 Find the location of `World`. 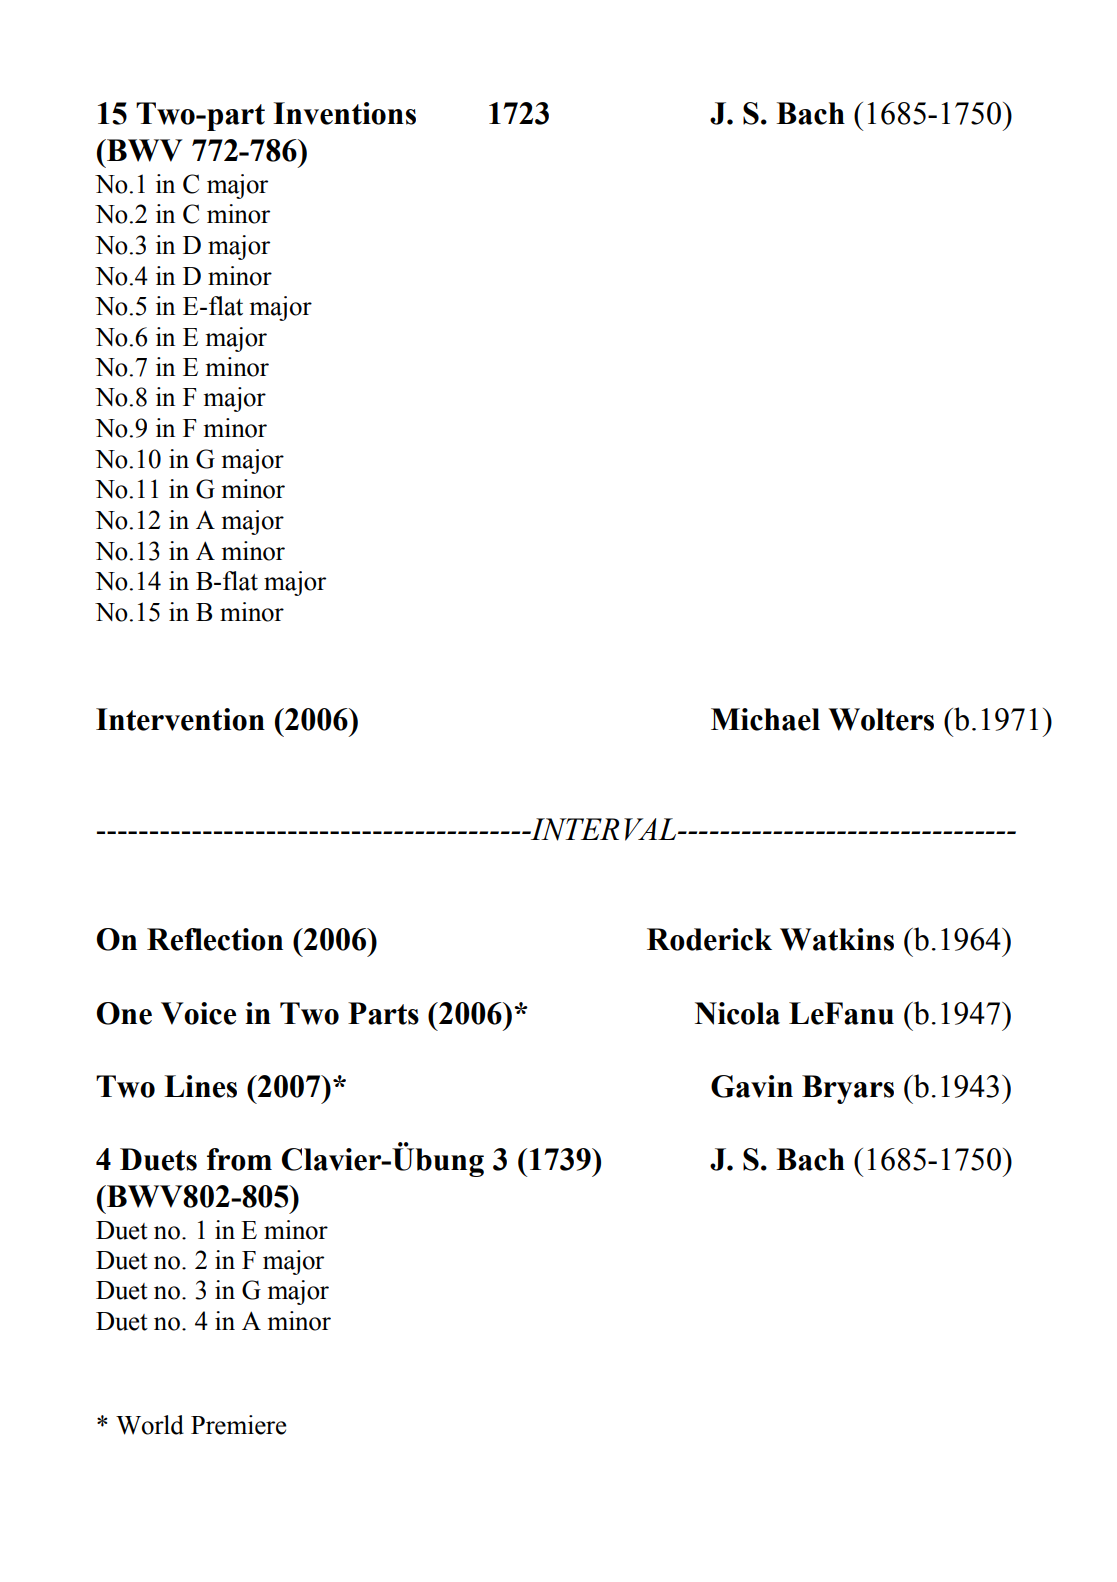

World is located at coordinates (150, 1425).
